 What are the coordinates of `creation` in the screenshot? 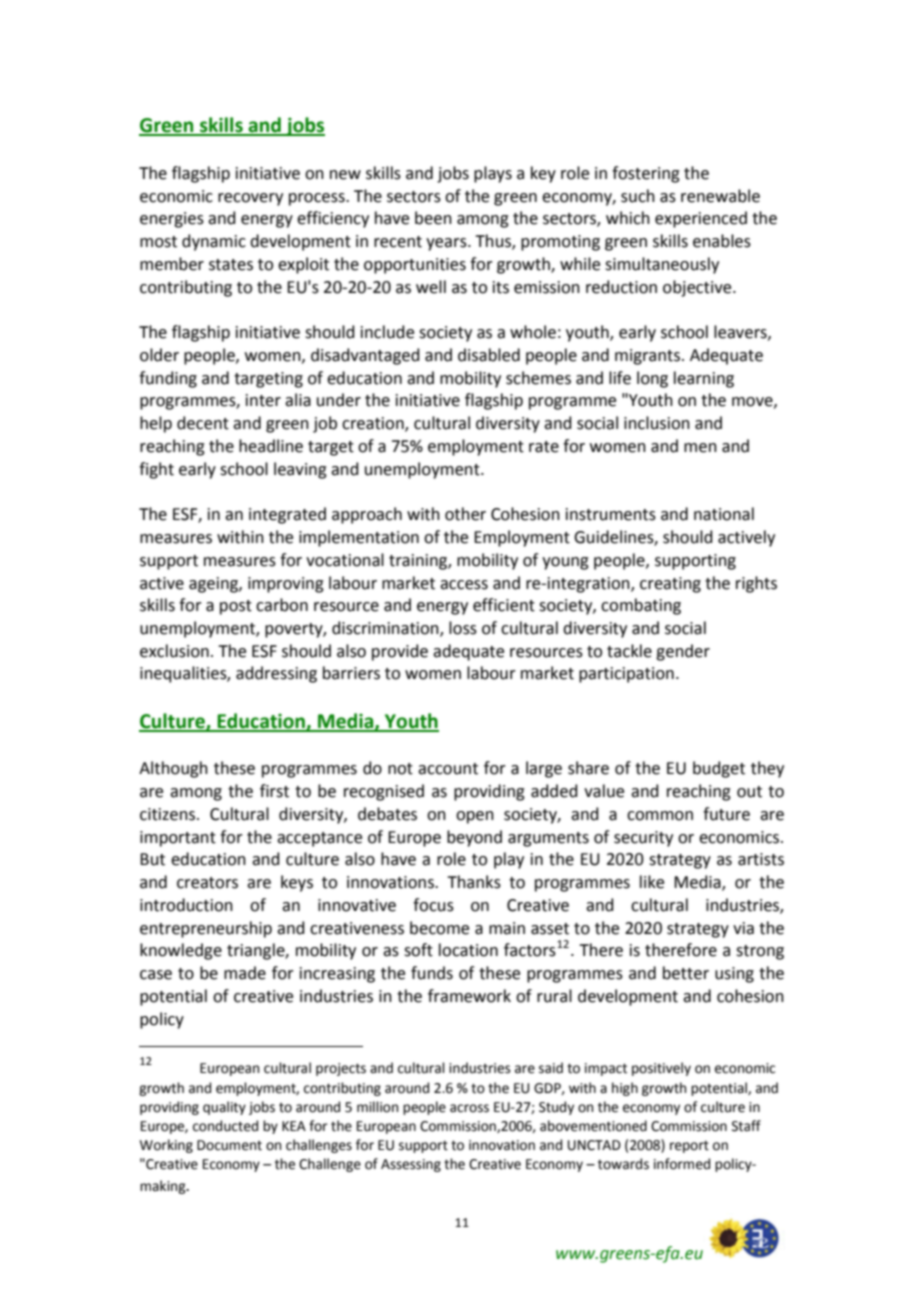 It's located at (374, 424).
